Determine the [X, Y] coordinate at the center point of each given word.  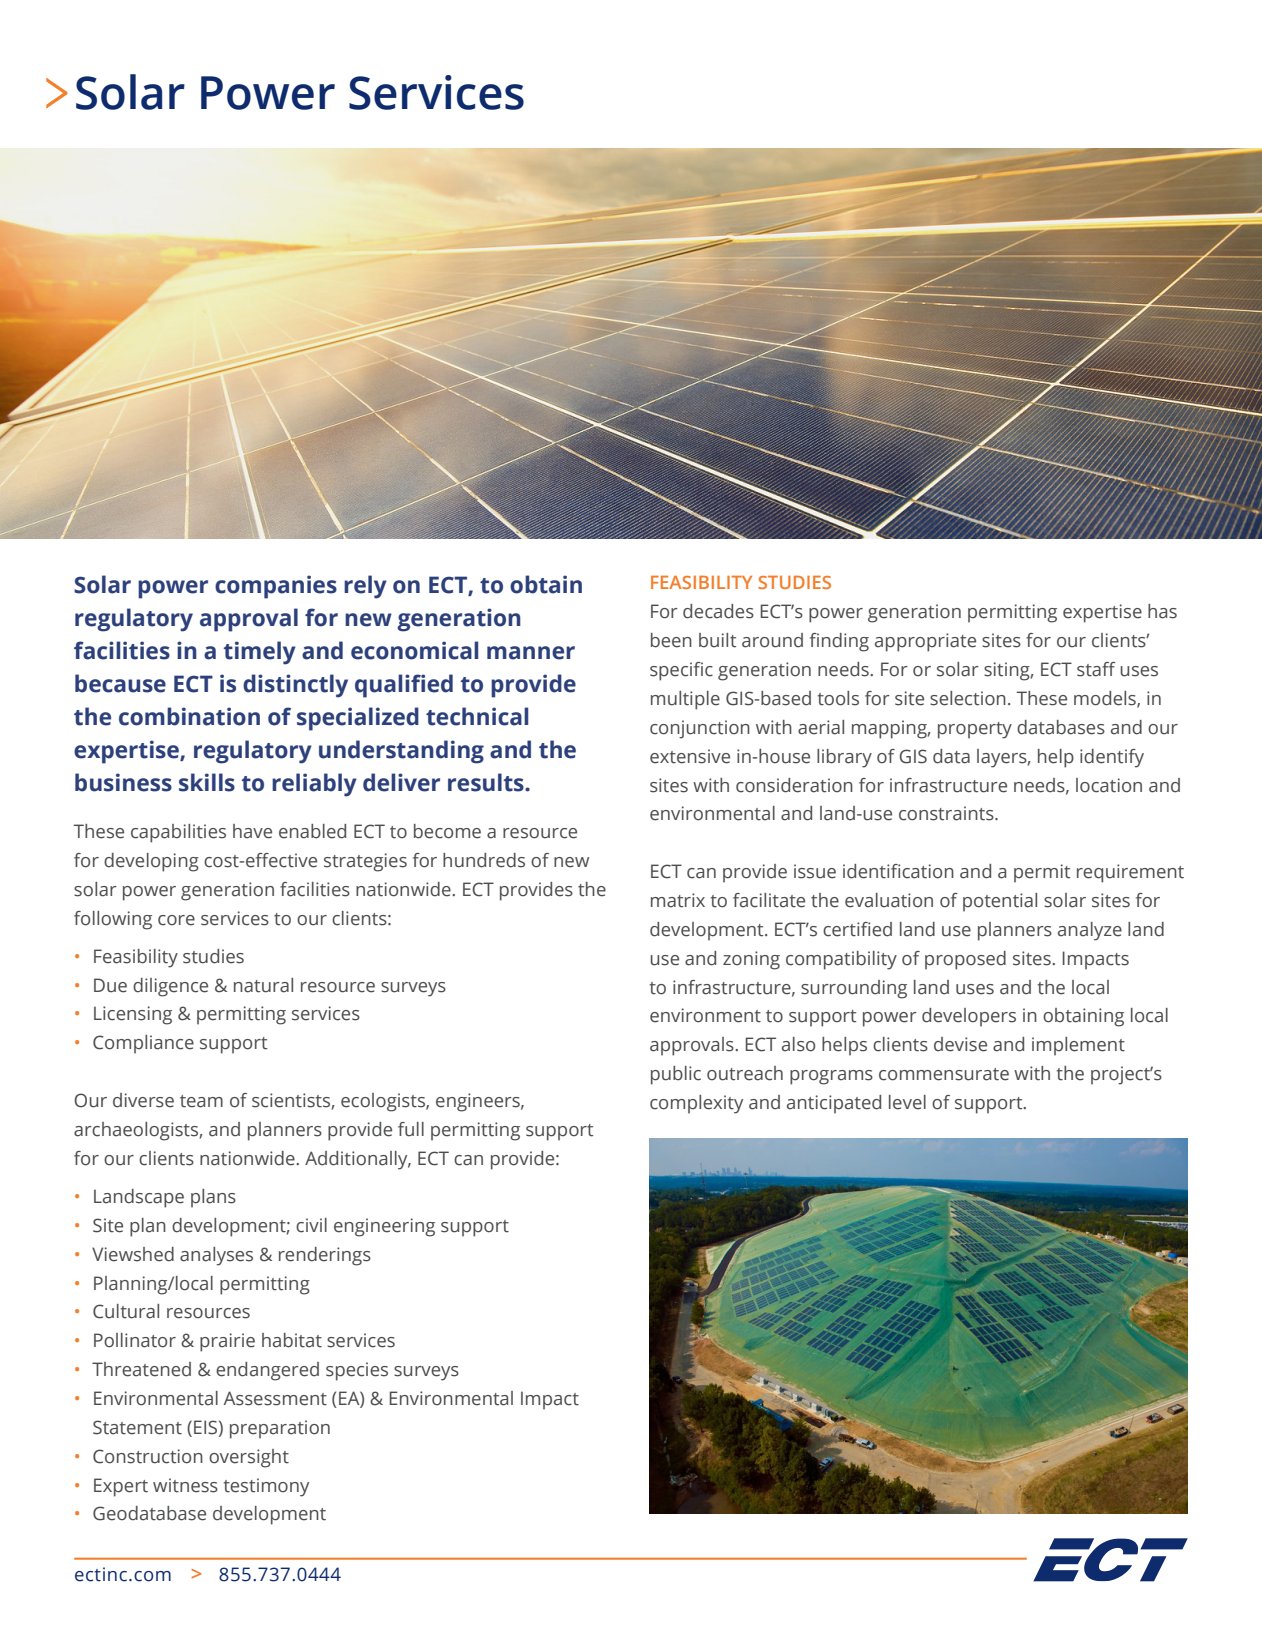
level [907, 1102]
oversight [249, 1458]
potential [1000, 902]
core [176, 920]
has [1162, 611]
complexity [696, 1104]
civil [311, 1225]
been [671, 640]
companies [276, 587]
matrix [678, 900]
